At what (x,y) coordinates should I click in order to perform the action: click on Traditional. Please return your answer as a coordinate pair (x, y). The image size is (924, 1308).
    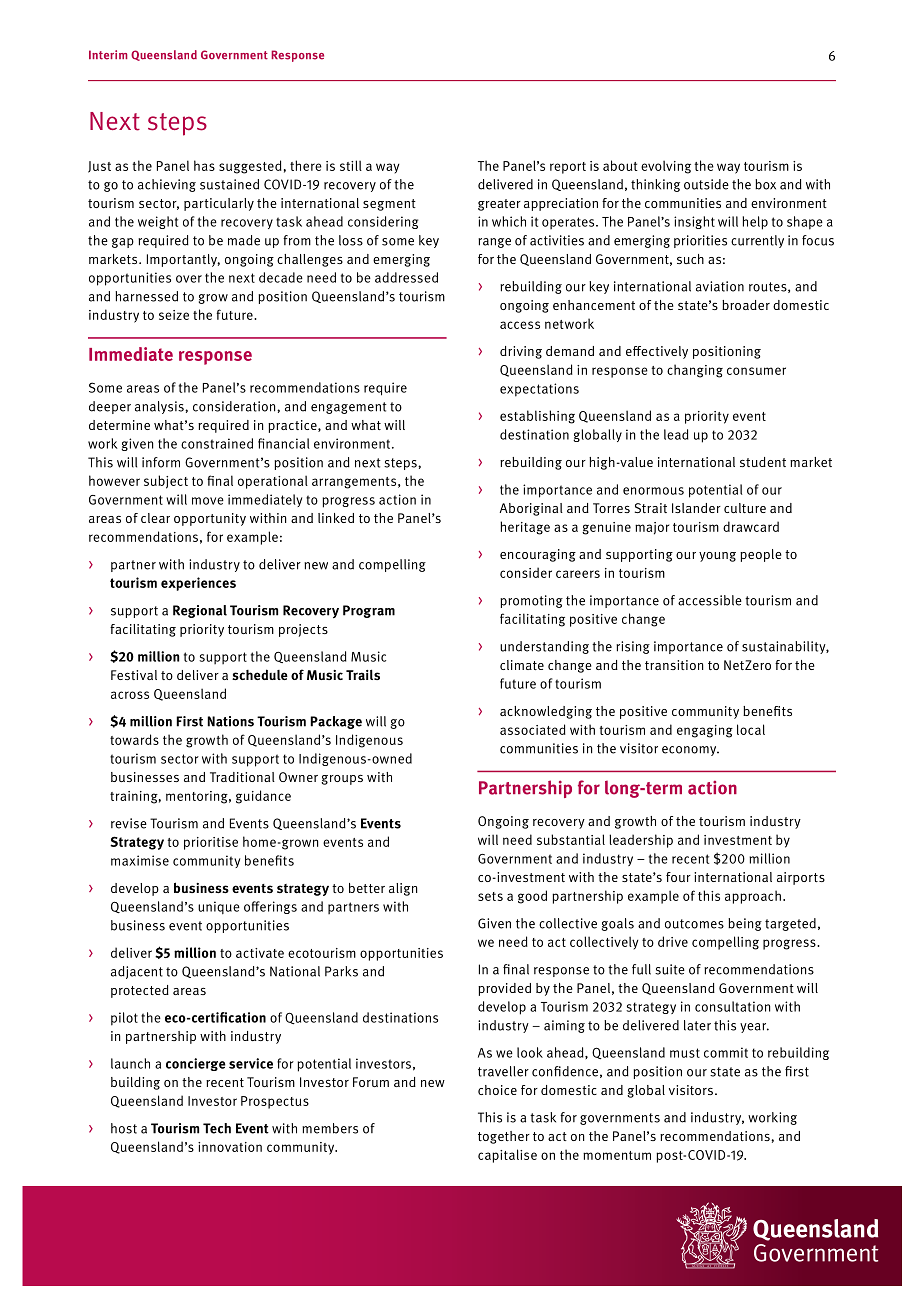
    Looking at the image, I should click on (242, 777).
